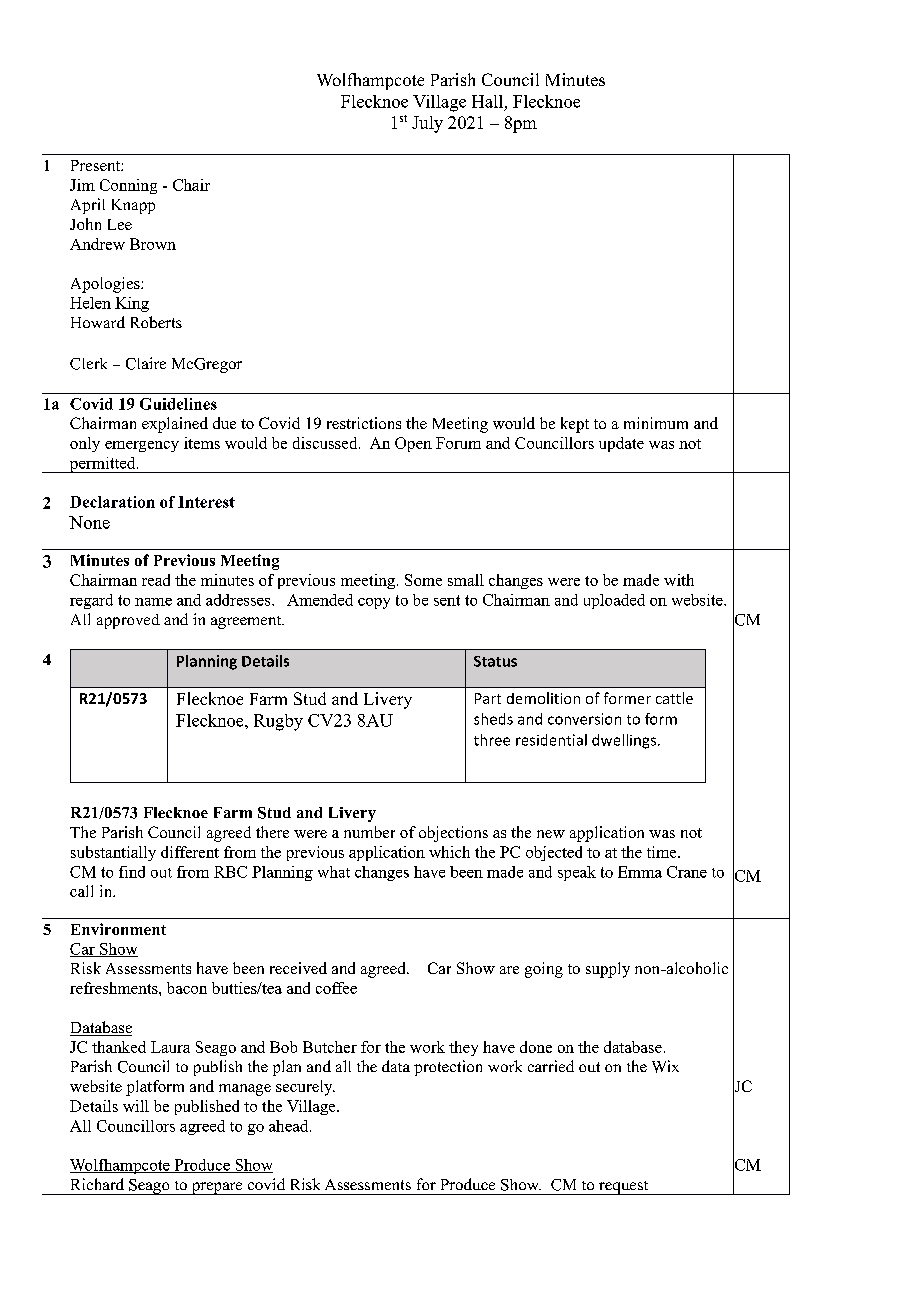 This screenshot has width=924, height=1308. Describe the element at coordinates (128, 621) in the screenshot. I see `approved` at that location.
